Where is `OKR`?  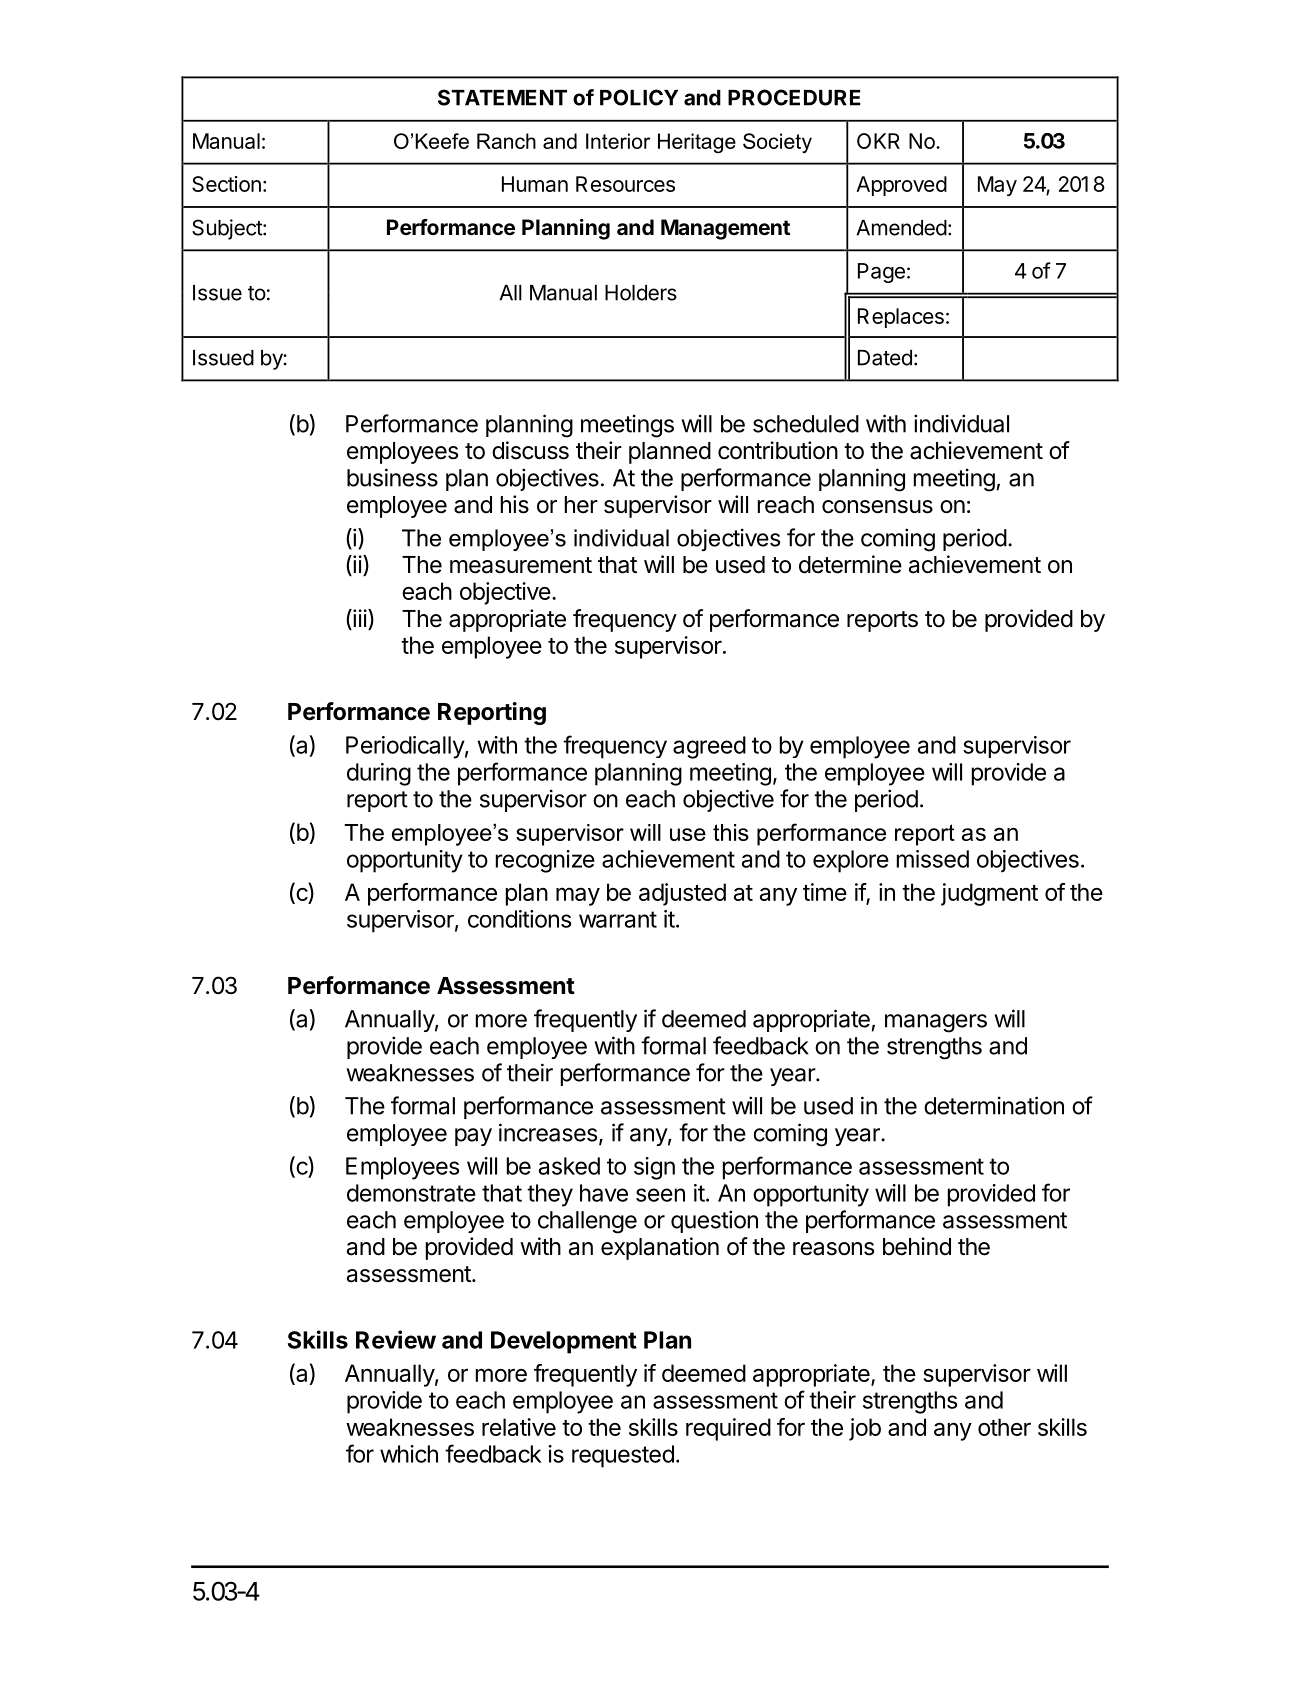 OKR is located at coordinates (878, 141).
